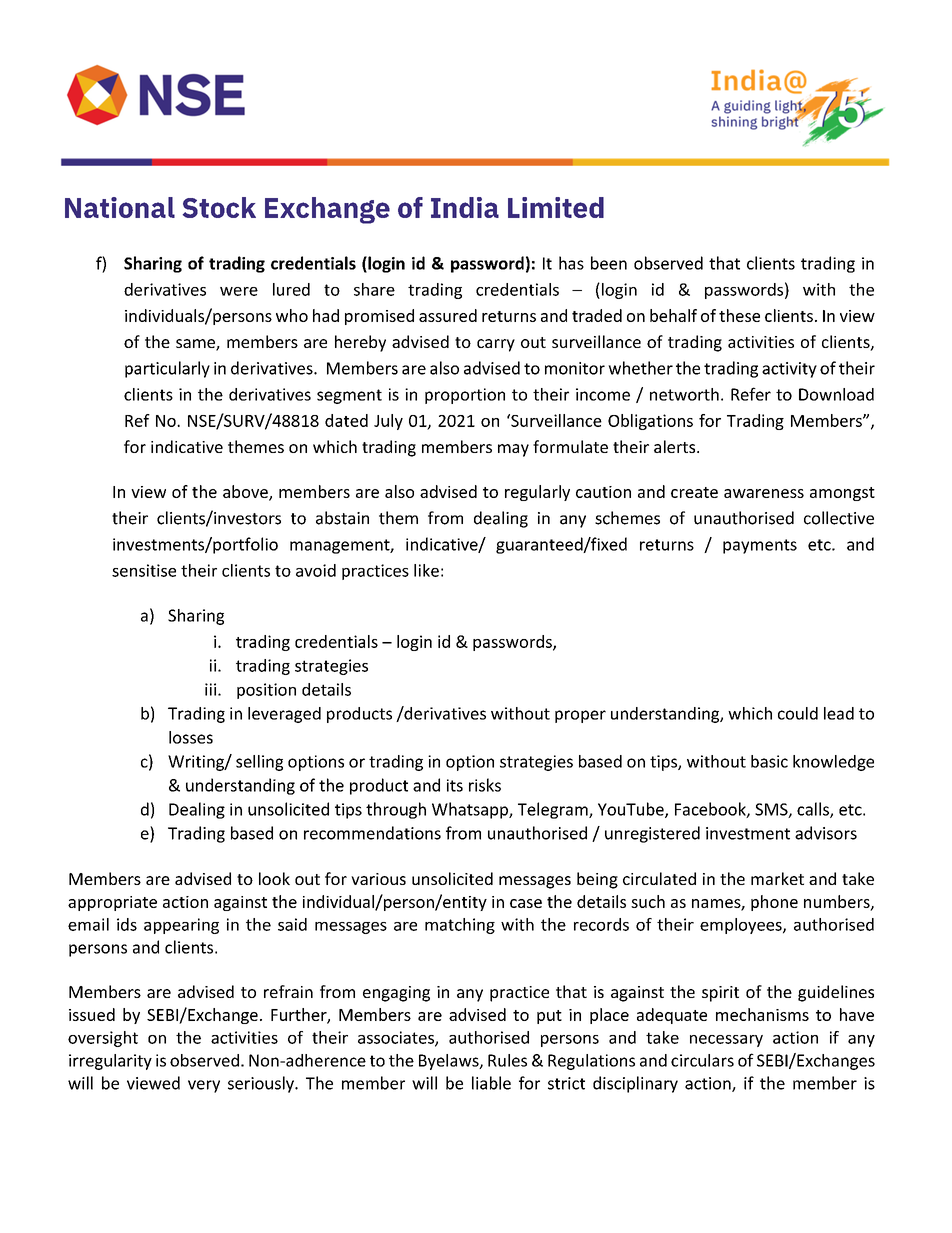 The height and width of the page is (1233, 952). What do you see at coordinates (764, 493) in the page?
I see `awareness` at bounding box center [764, 493].
